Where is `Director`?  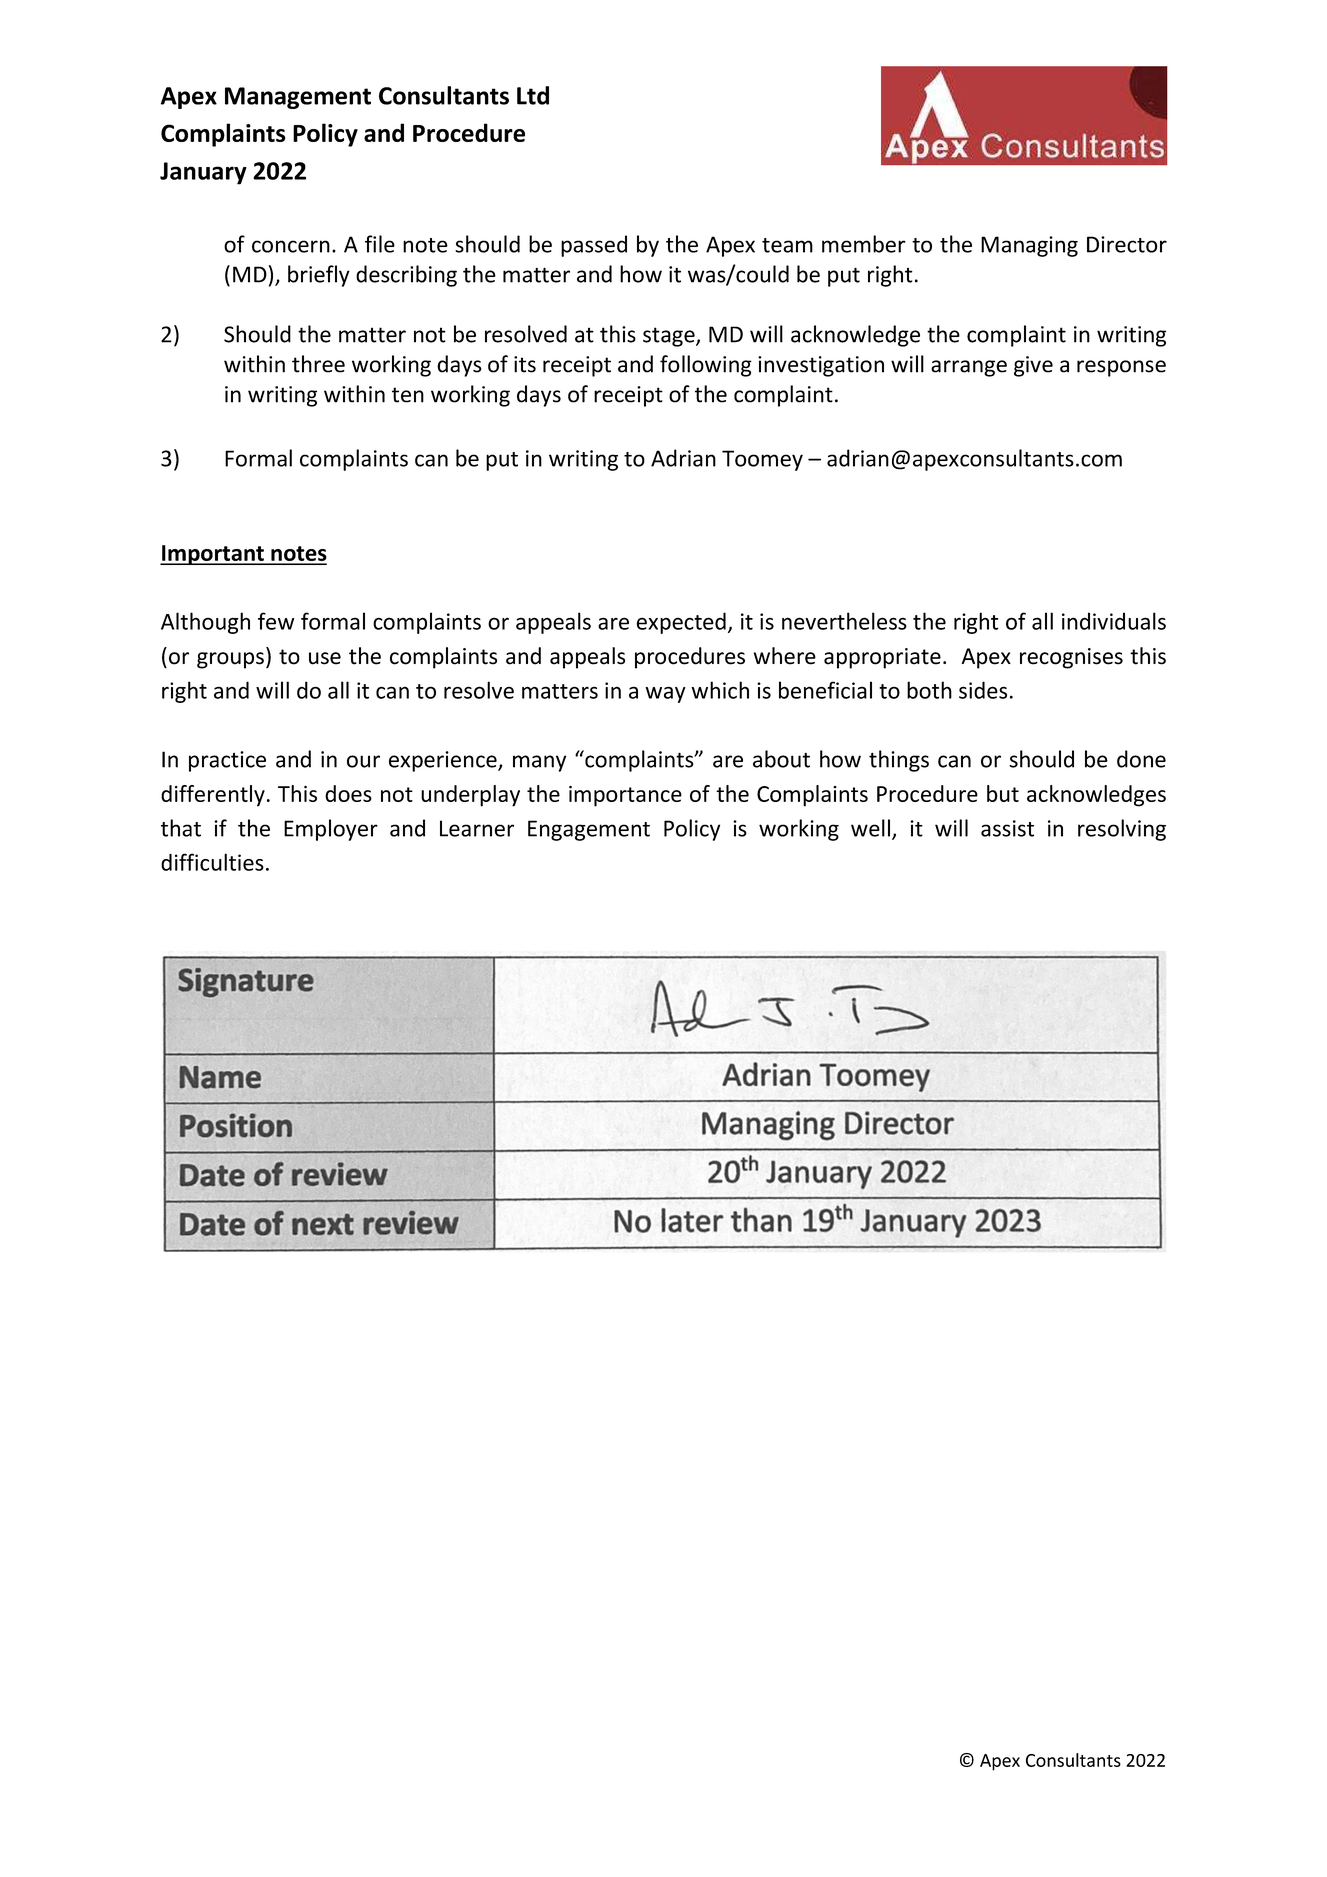
Director is located at coordinates (1127, 244).
